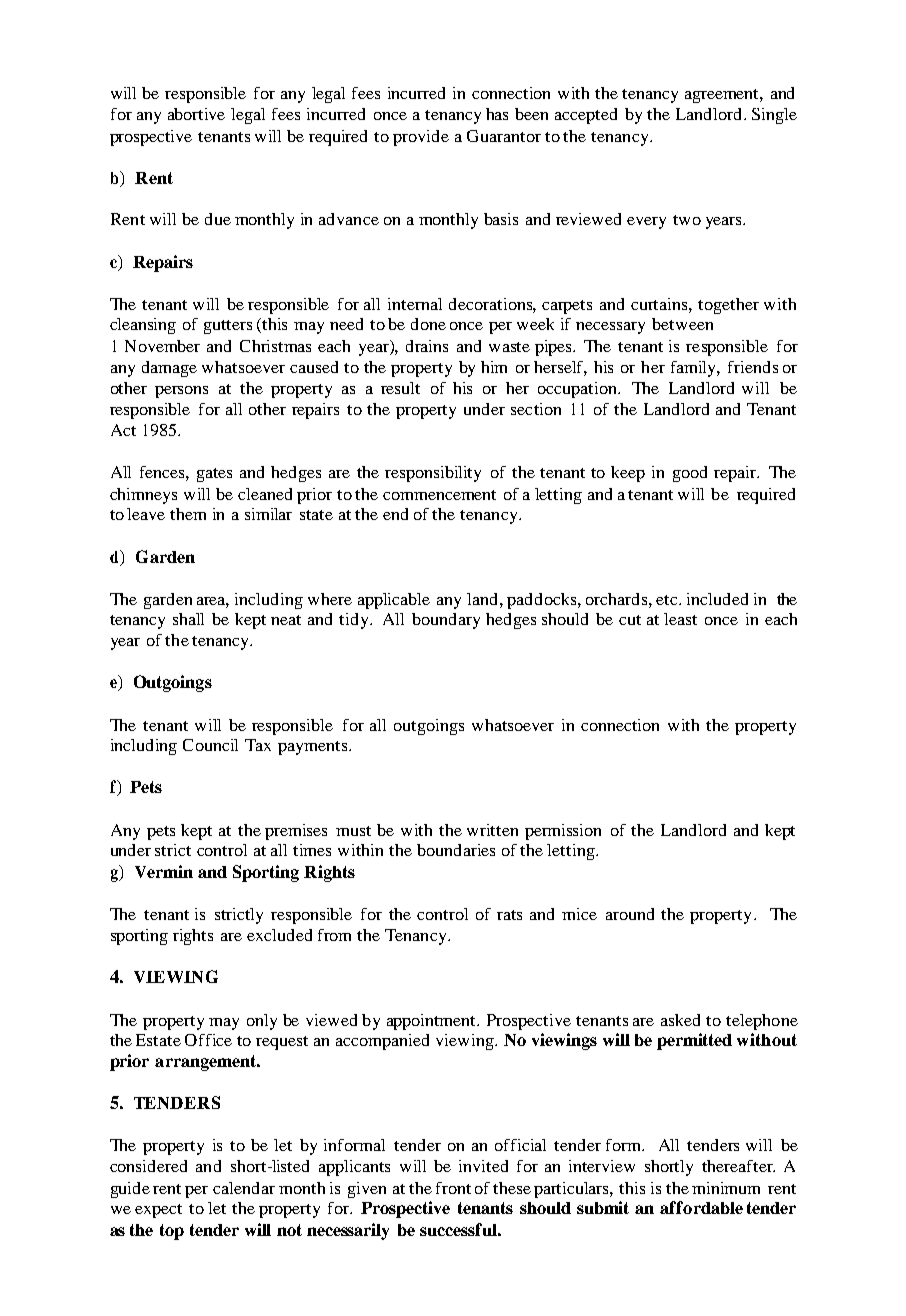 This image has width=906, height=1316. I want to click on expect, so click(158, 1211).
